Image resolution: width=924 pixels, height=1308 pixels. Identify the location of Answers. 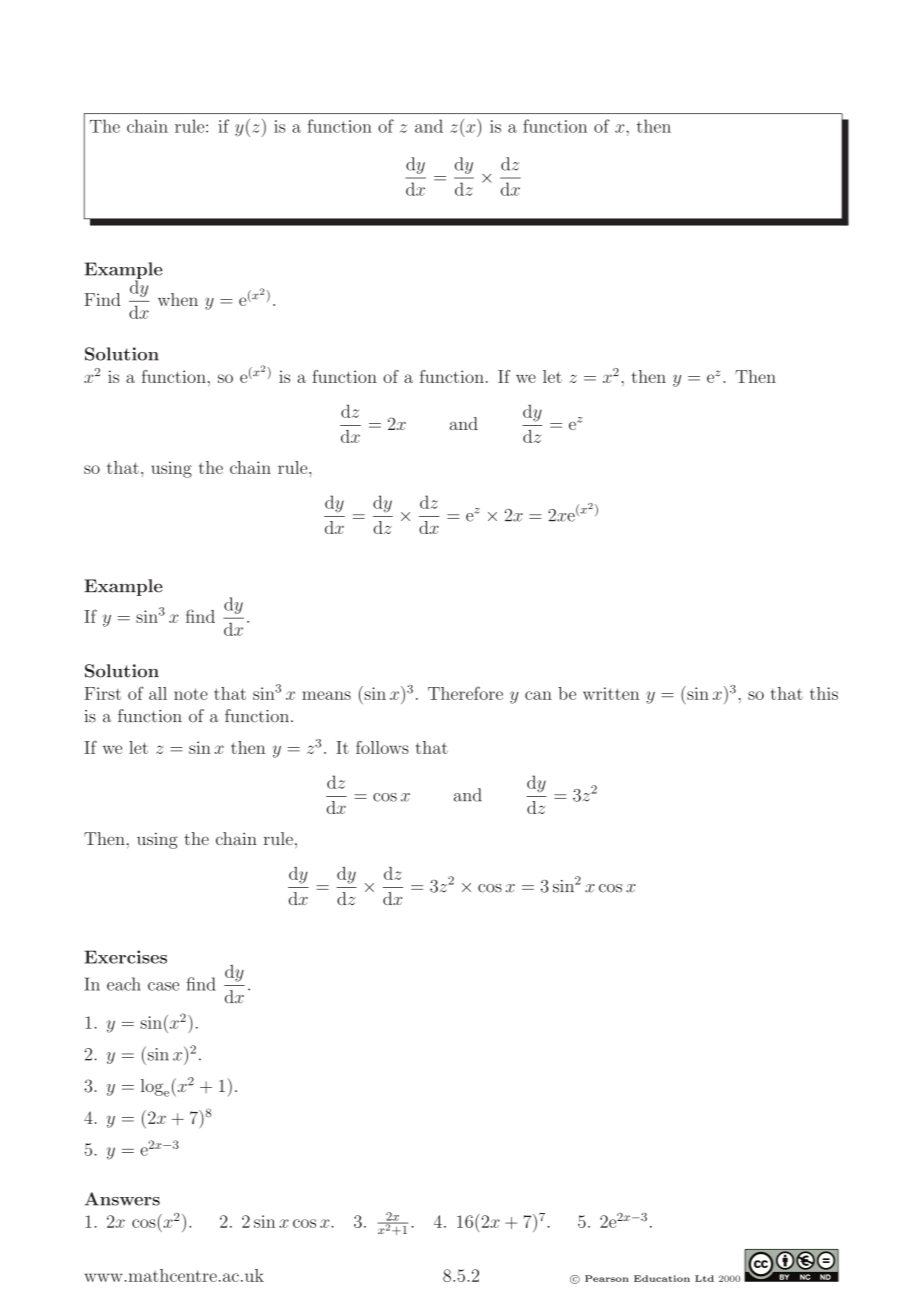
(122, 1199).
